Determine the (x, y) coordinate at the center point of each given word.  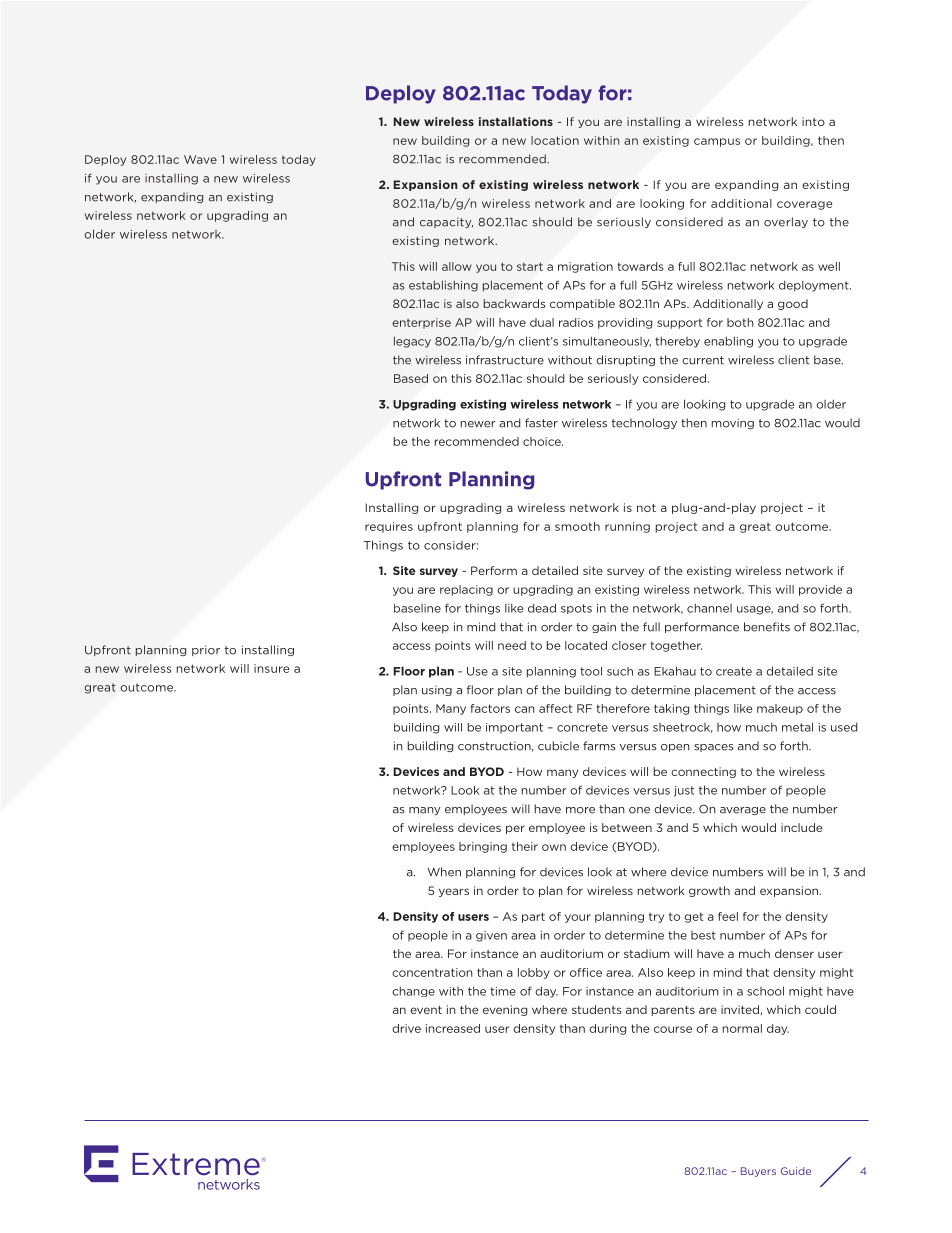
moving (733, 423)
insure (272, 668)
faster (541, 423)
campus (717, 142)
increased (453, 1028)
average (743, 811)
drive (406, 1028)
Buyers (758, 1172)
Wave (200, 159)
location (555, 140)
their (525, 846)
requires (389, 527)
